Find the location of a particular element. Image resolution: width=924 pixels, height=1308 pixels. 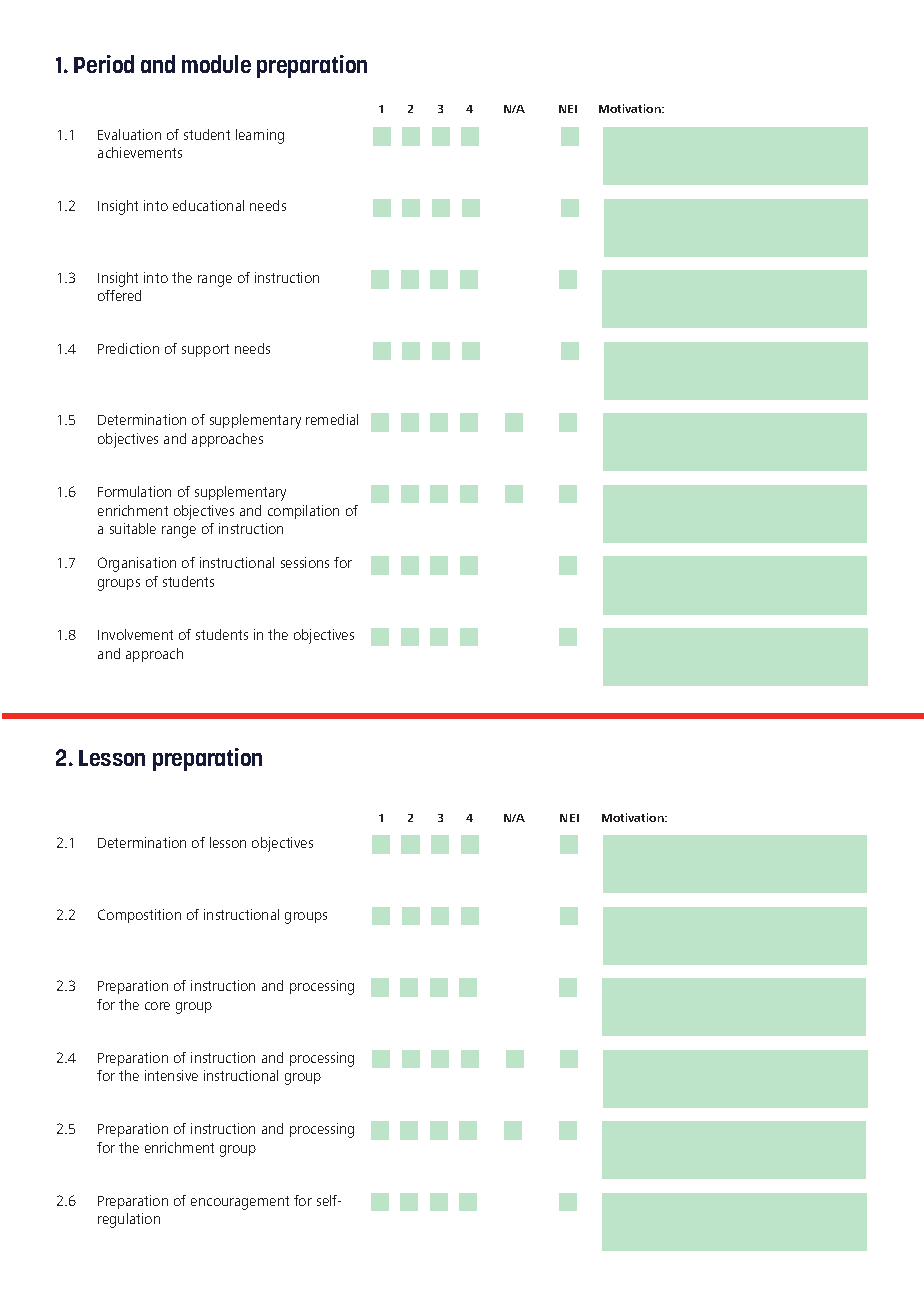

module is located at coordinates (216, 64).
